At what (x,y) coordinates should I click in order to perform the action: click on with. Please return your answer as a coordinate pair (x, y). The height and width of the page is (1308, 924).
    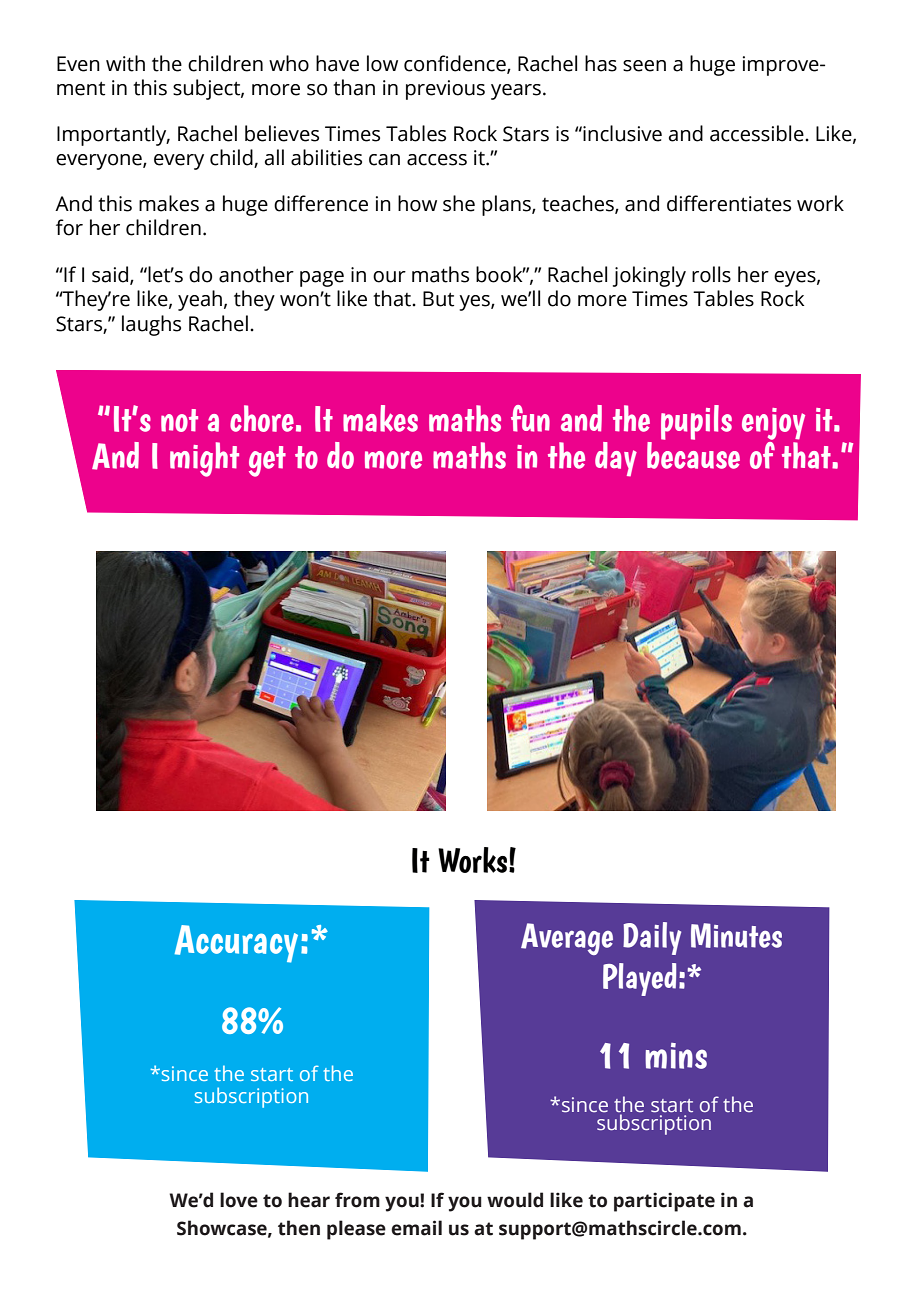
    Looking at the image, I should click on (125, 63).
